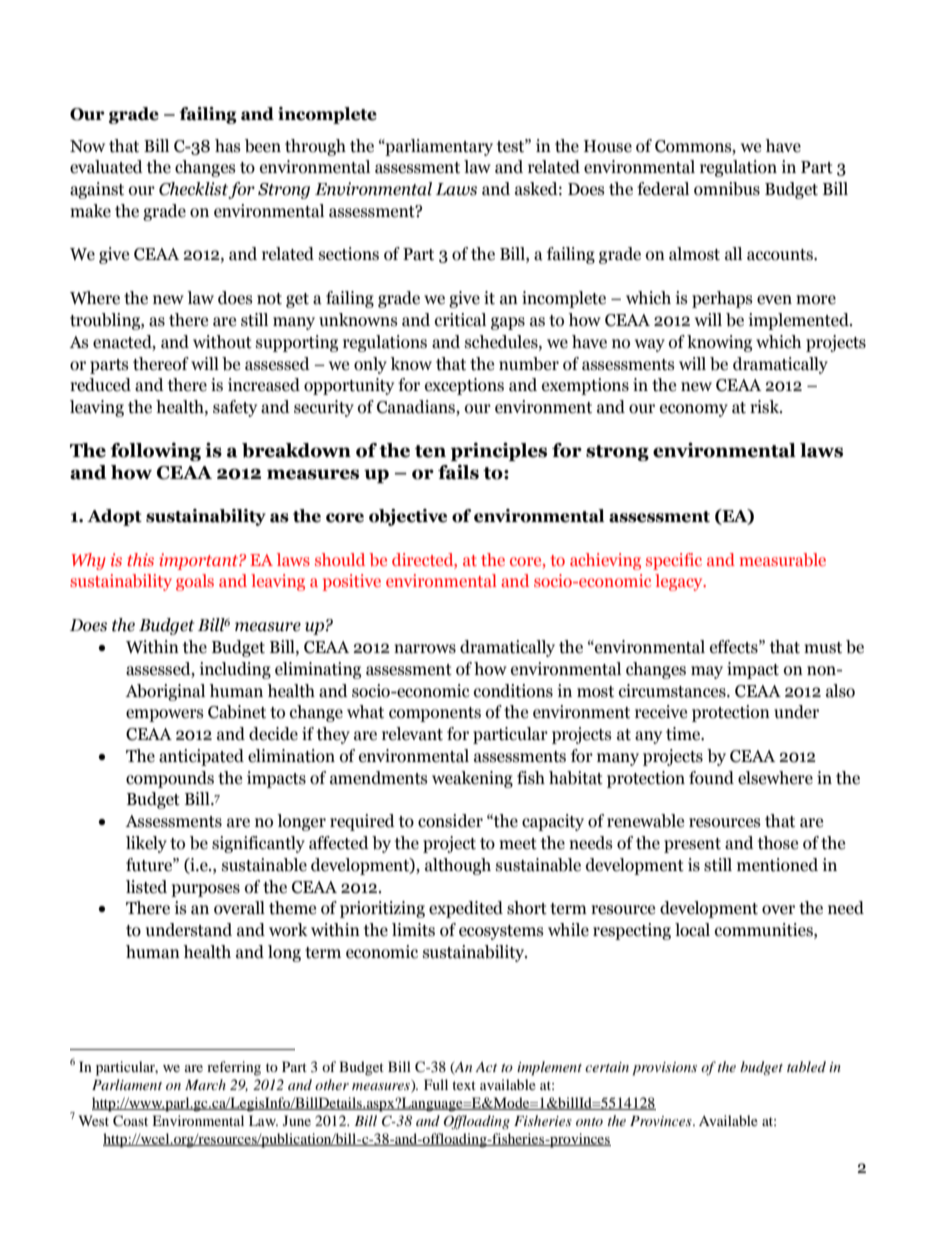 This screenshot has width=952, height=1233. I want to click on House, so click(608, 146).
